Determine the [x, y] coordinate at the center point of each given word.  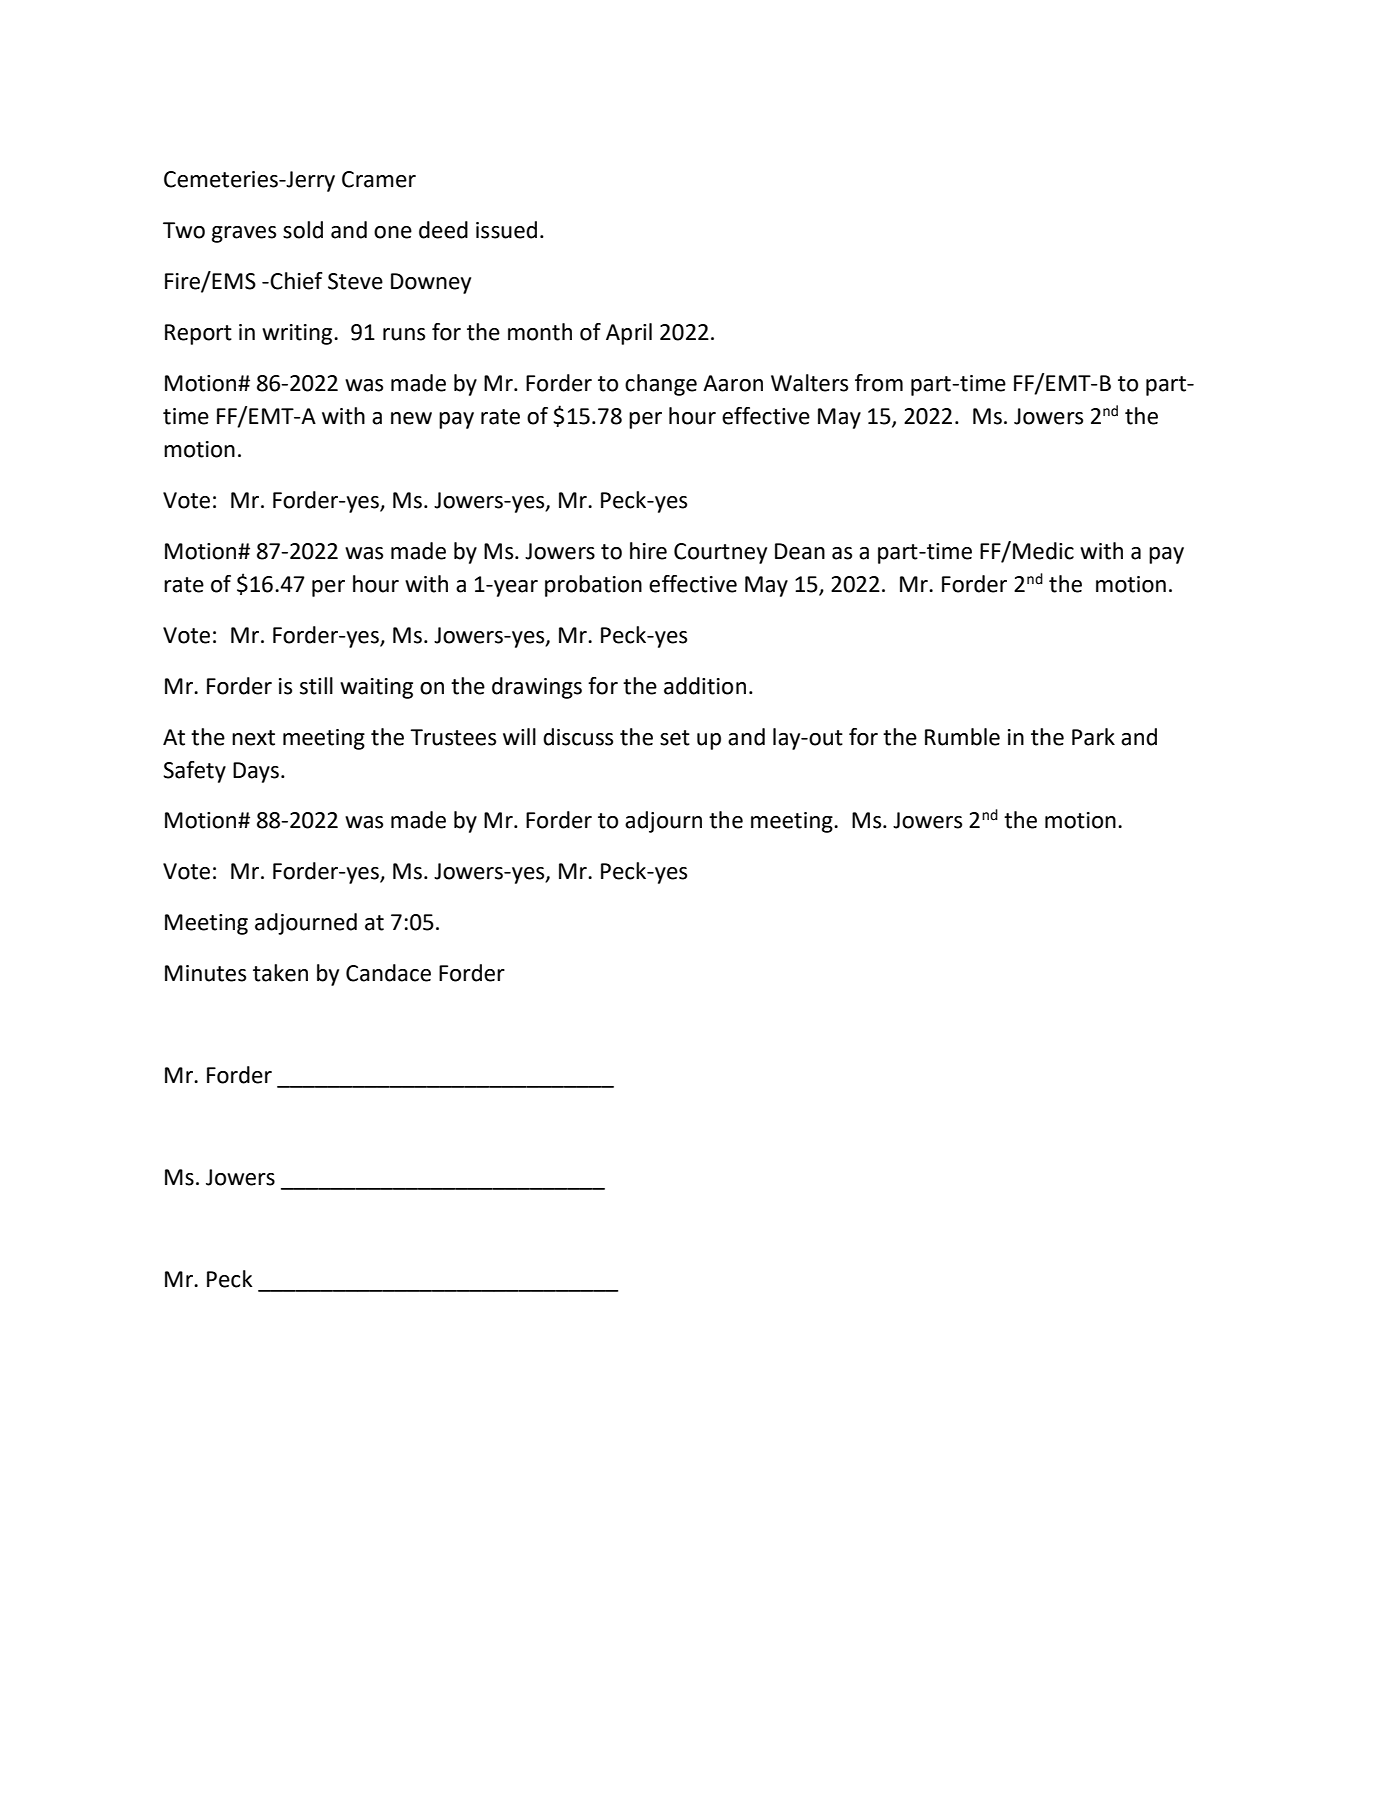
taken [280, 973]
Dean [800, 551]
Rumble [962, 737]
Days [257, 772]
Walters [809, 383]
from [879, 383]
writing [298, 334]
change [661, 385]
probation [593, 586]
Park [1093, 737]
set [675, 738]
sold [303, 230]
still [316, 686]
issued [506, 230]
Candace [388, 973]
